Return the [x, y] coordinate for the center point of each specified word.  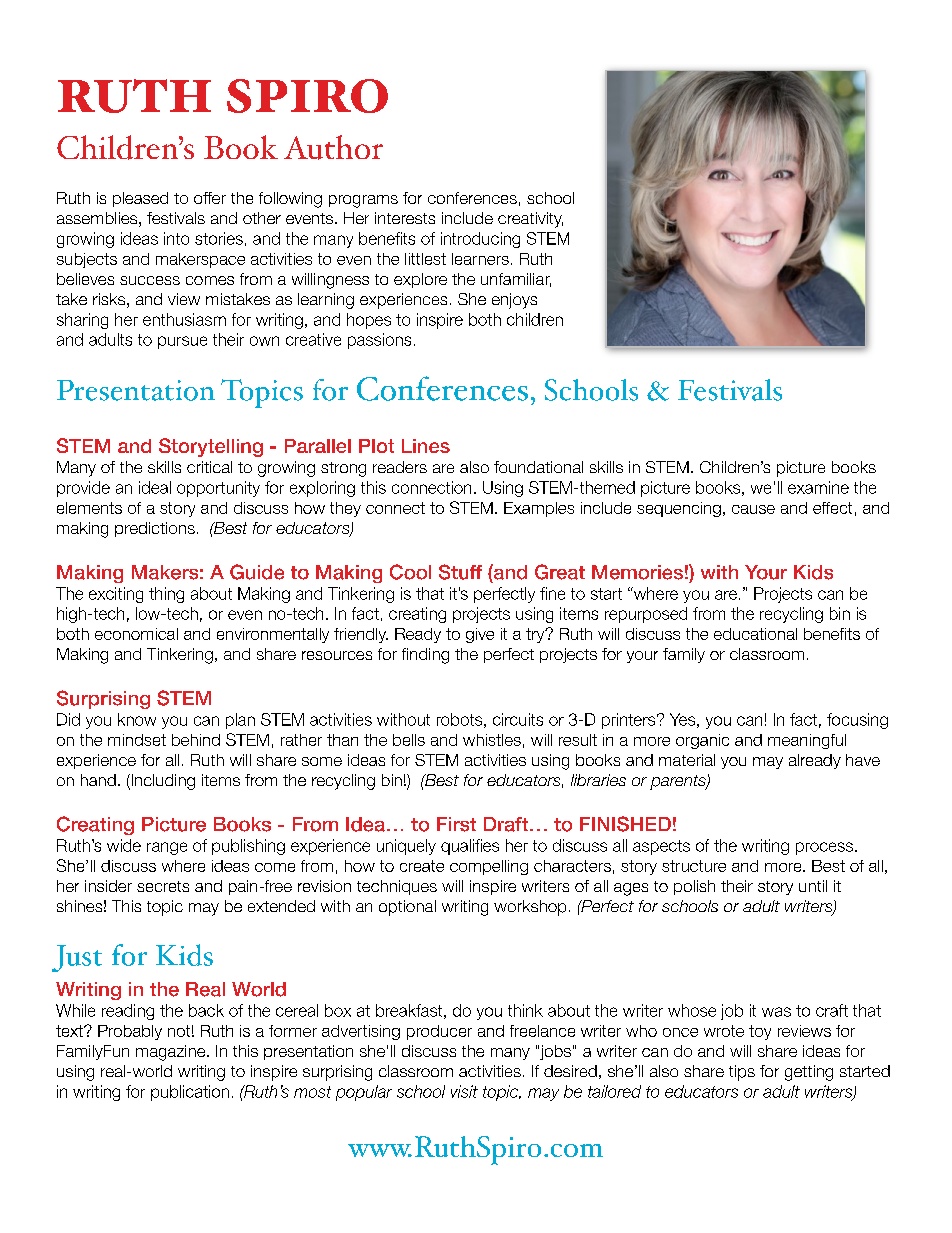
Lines [426, 446]
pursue [182, 342]
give [480, 635]
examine [818, 487]
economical [136, 634]
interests [405, 218]
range [167, 848]
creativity [530, 220]
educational [755, 634]
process [824, 848]
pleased [140, 199]
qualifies [470, 847]
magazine [172, 1053]
